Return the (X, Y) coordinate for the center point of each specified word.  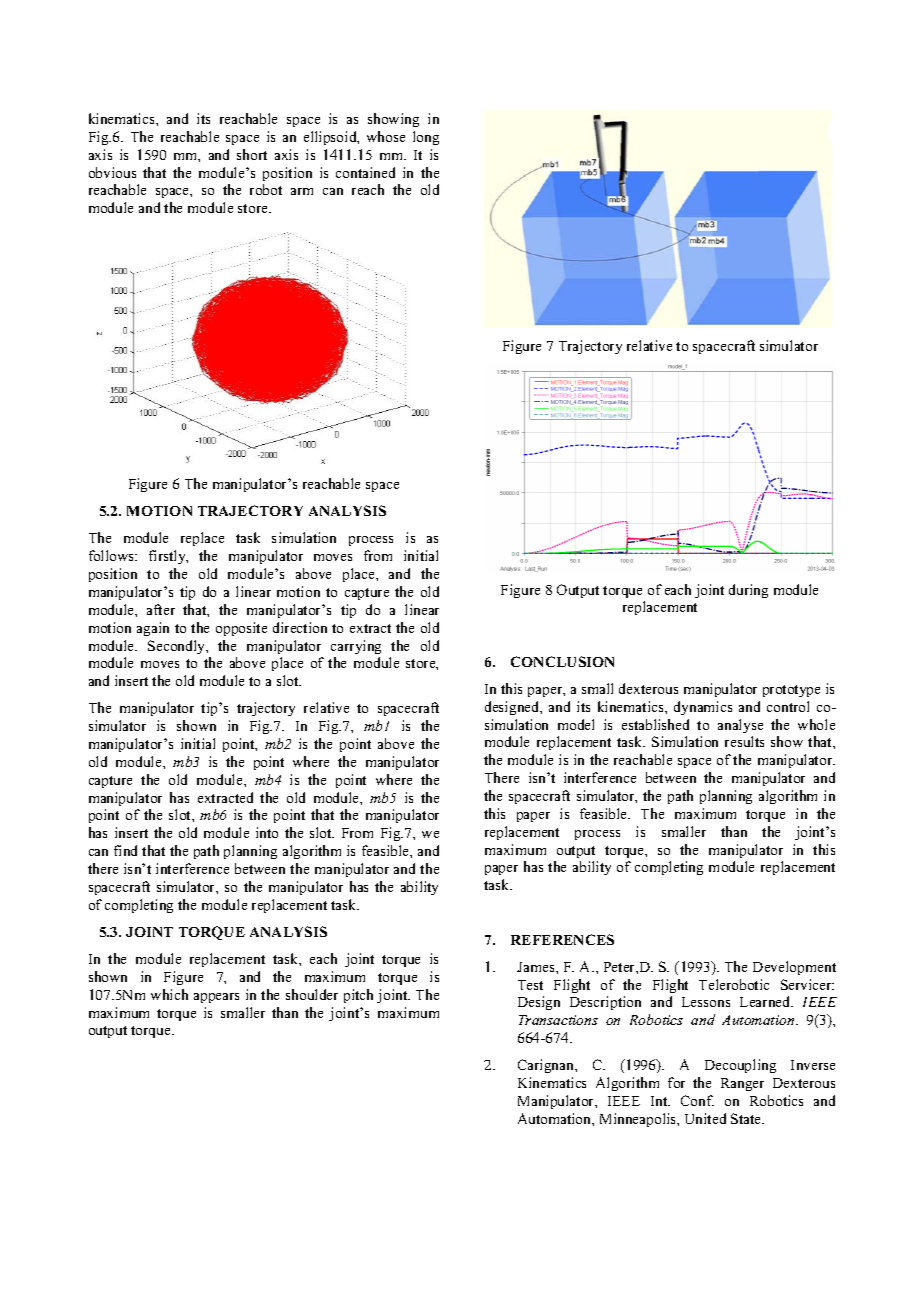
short (252, 154)
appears (216, 998)
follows (113, 555)
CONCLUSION (562, 661)
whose (386, 136)
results (744, 741)
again (153, 629)
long (426, 138)
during (748, 591)
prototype (791, 691)
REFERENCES (562, 939)
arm (302, 191)
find (125, 850)
